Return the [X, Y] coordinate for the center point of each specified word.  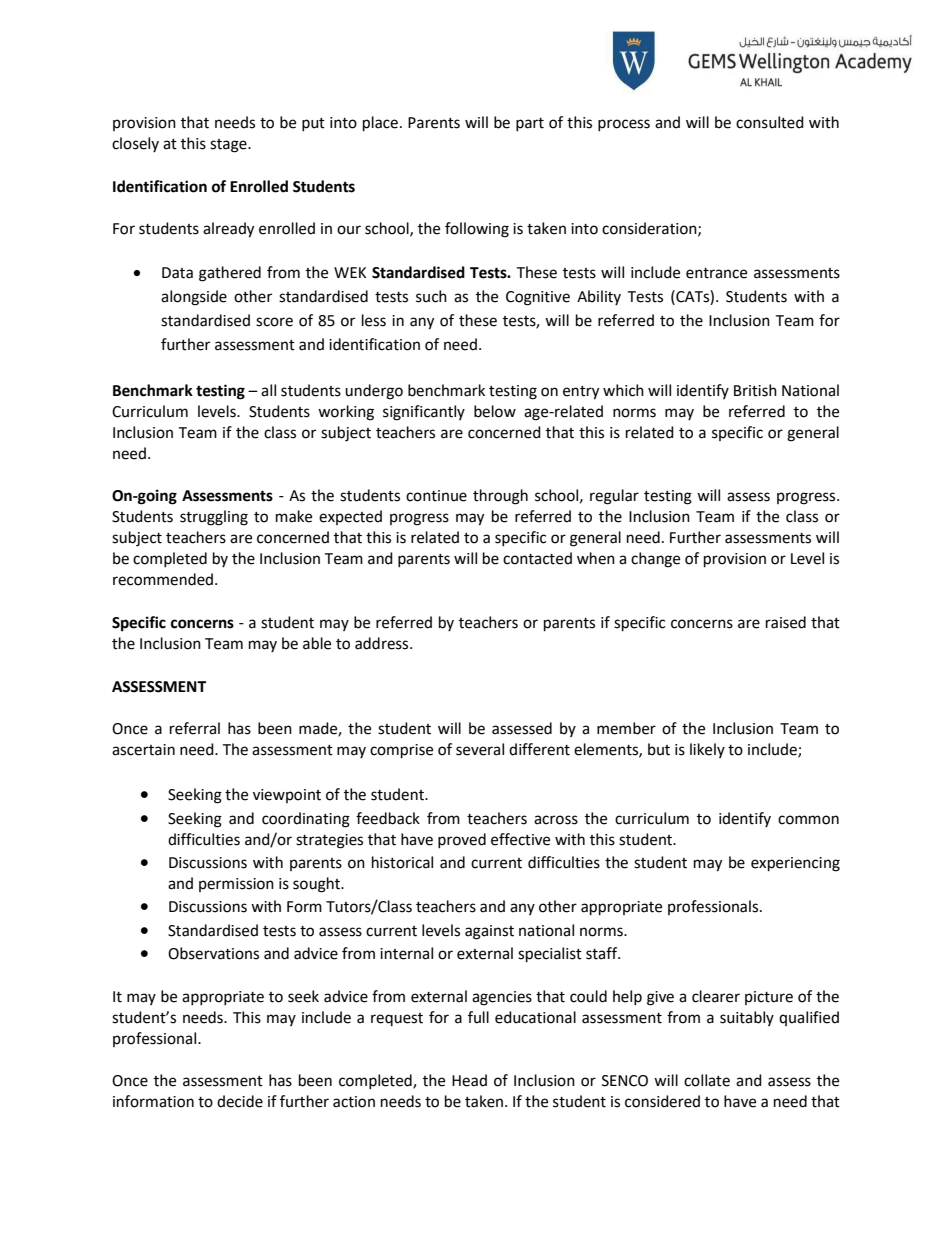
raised [786, 622]
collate [707, 1080]
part [530, 124]
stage [229, 146]
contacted [537, 558]
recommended [164, 579]
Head [469, 1080]
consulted [770, 122]
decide [240, 1101]
